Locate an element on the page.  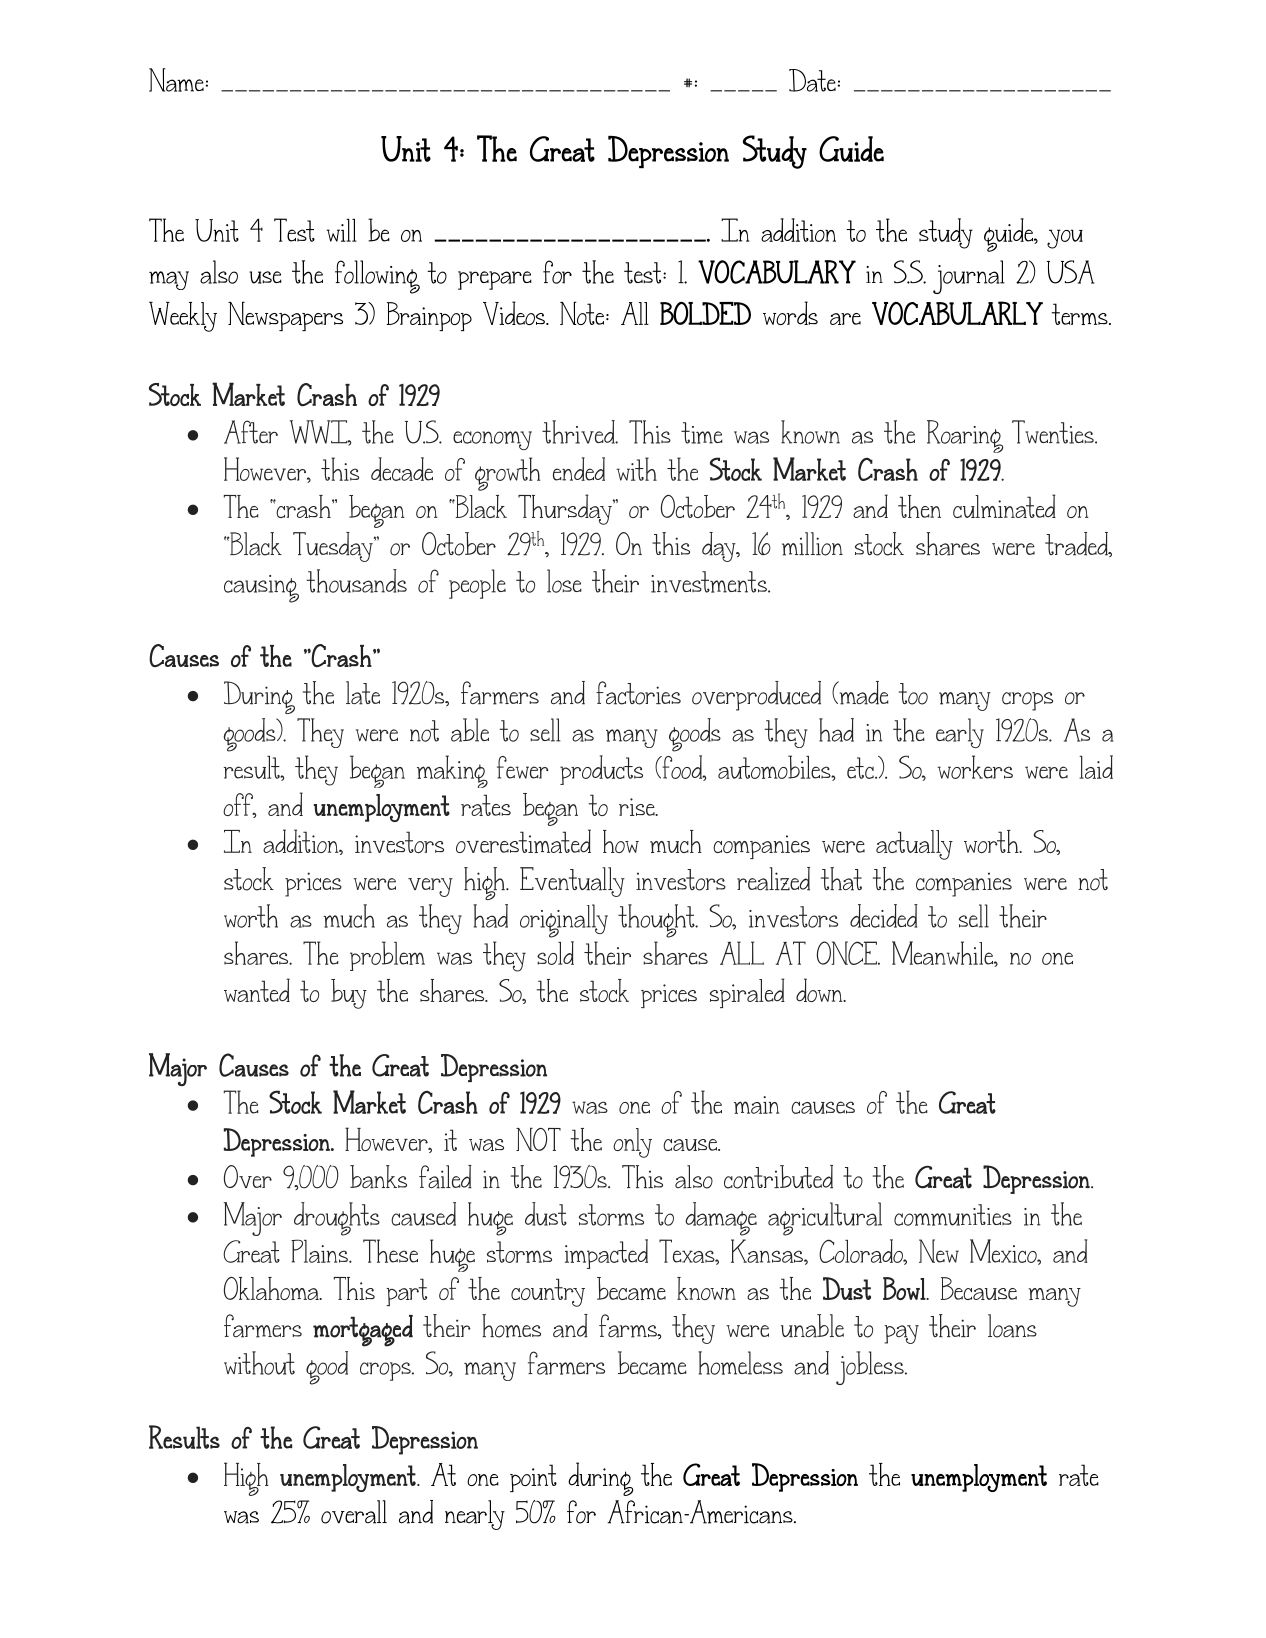
Mexico is located at coordinates (1004, 1252).
